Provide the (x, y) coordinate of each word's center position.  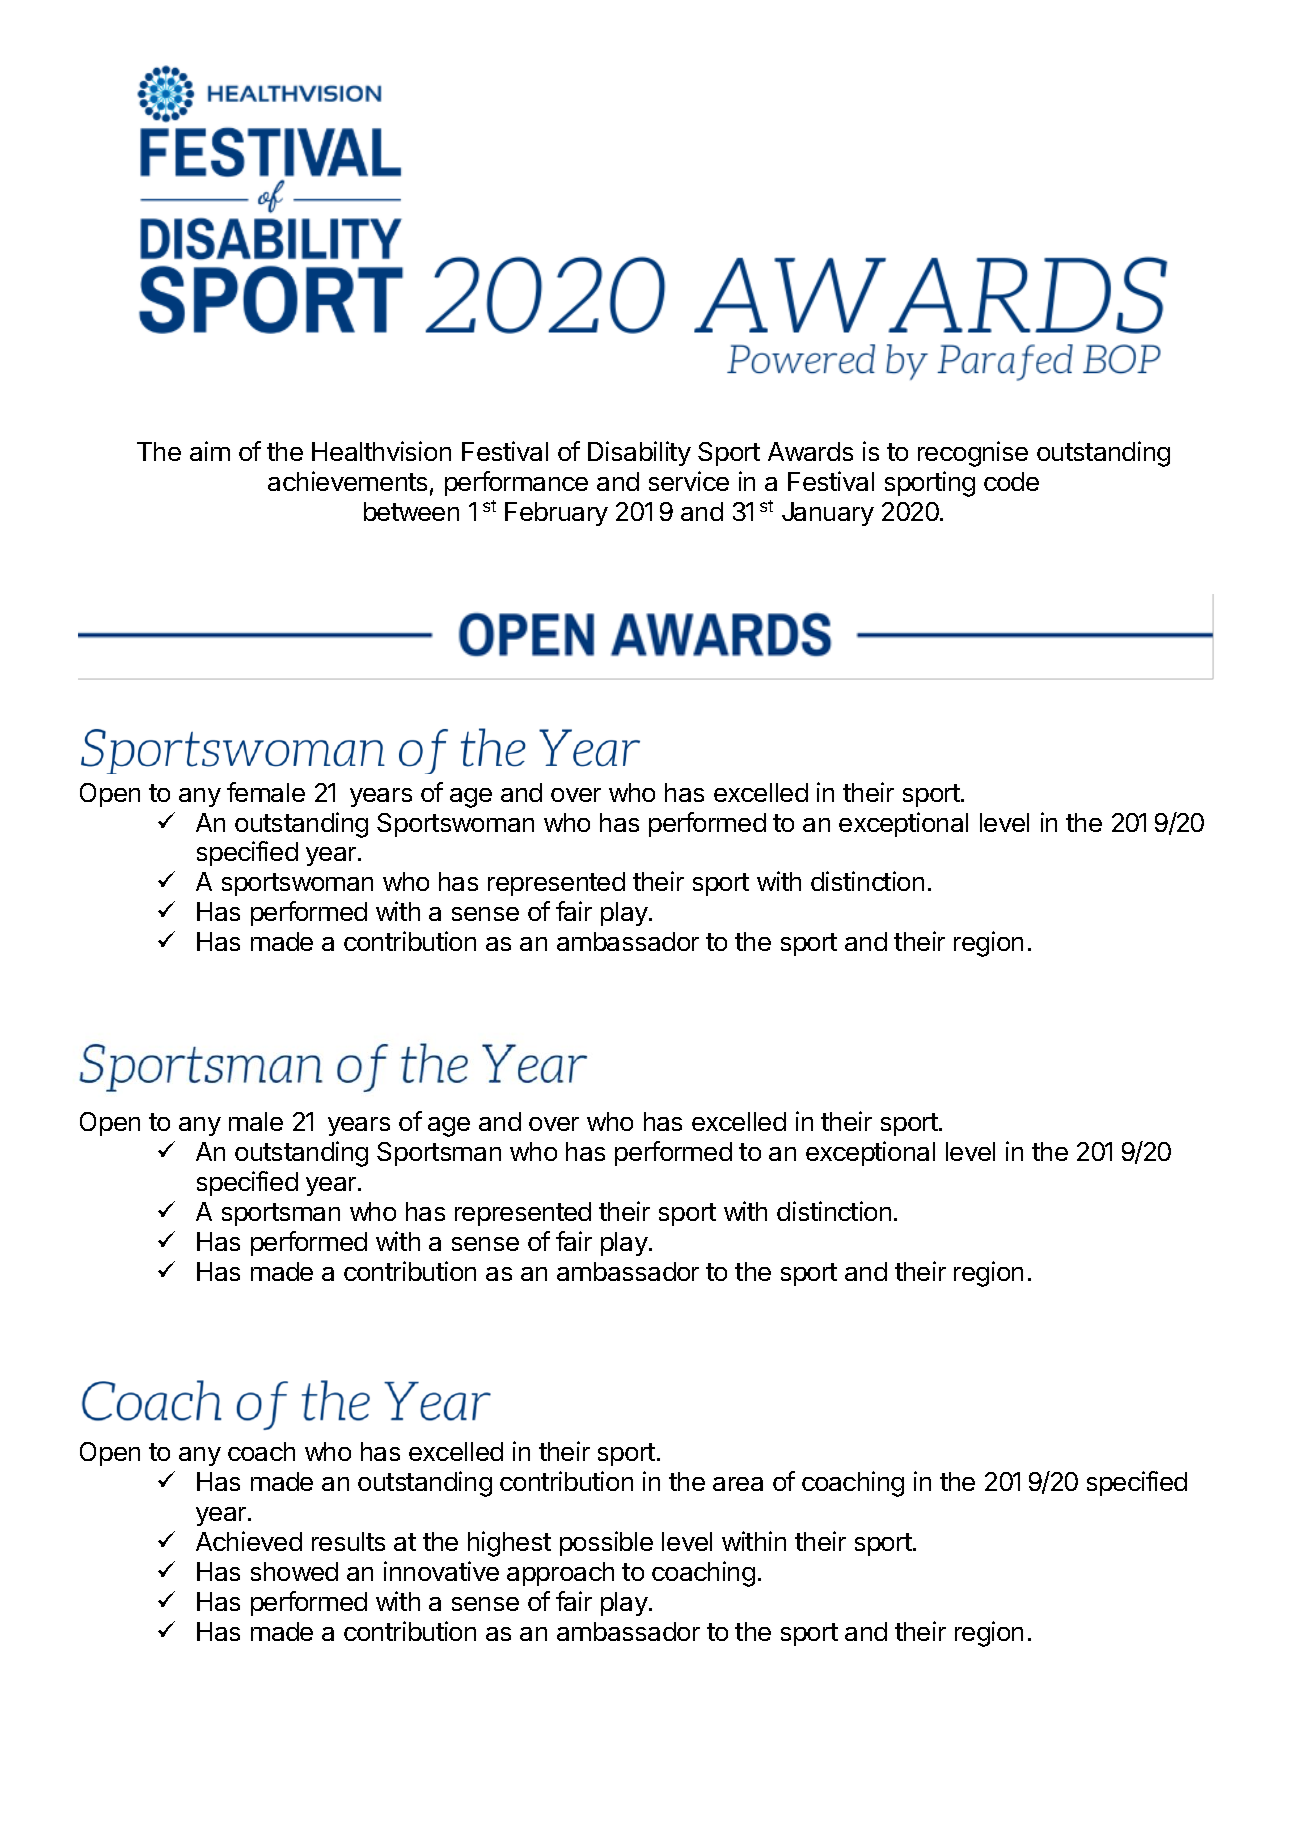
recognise (973, 454)
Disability (639, 453)
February (556, 514)
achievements (347, 481)
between (411, 511)
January (828, 514)
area (738, 1484)
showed (294, 1571)
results (348, 1541)
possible (606, 1543)
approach (560, 1574)
